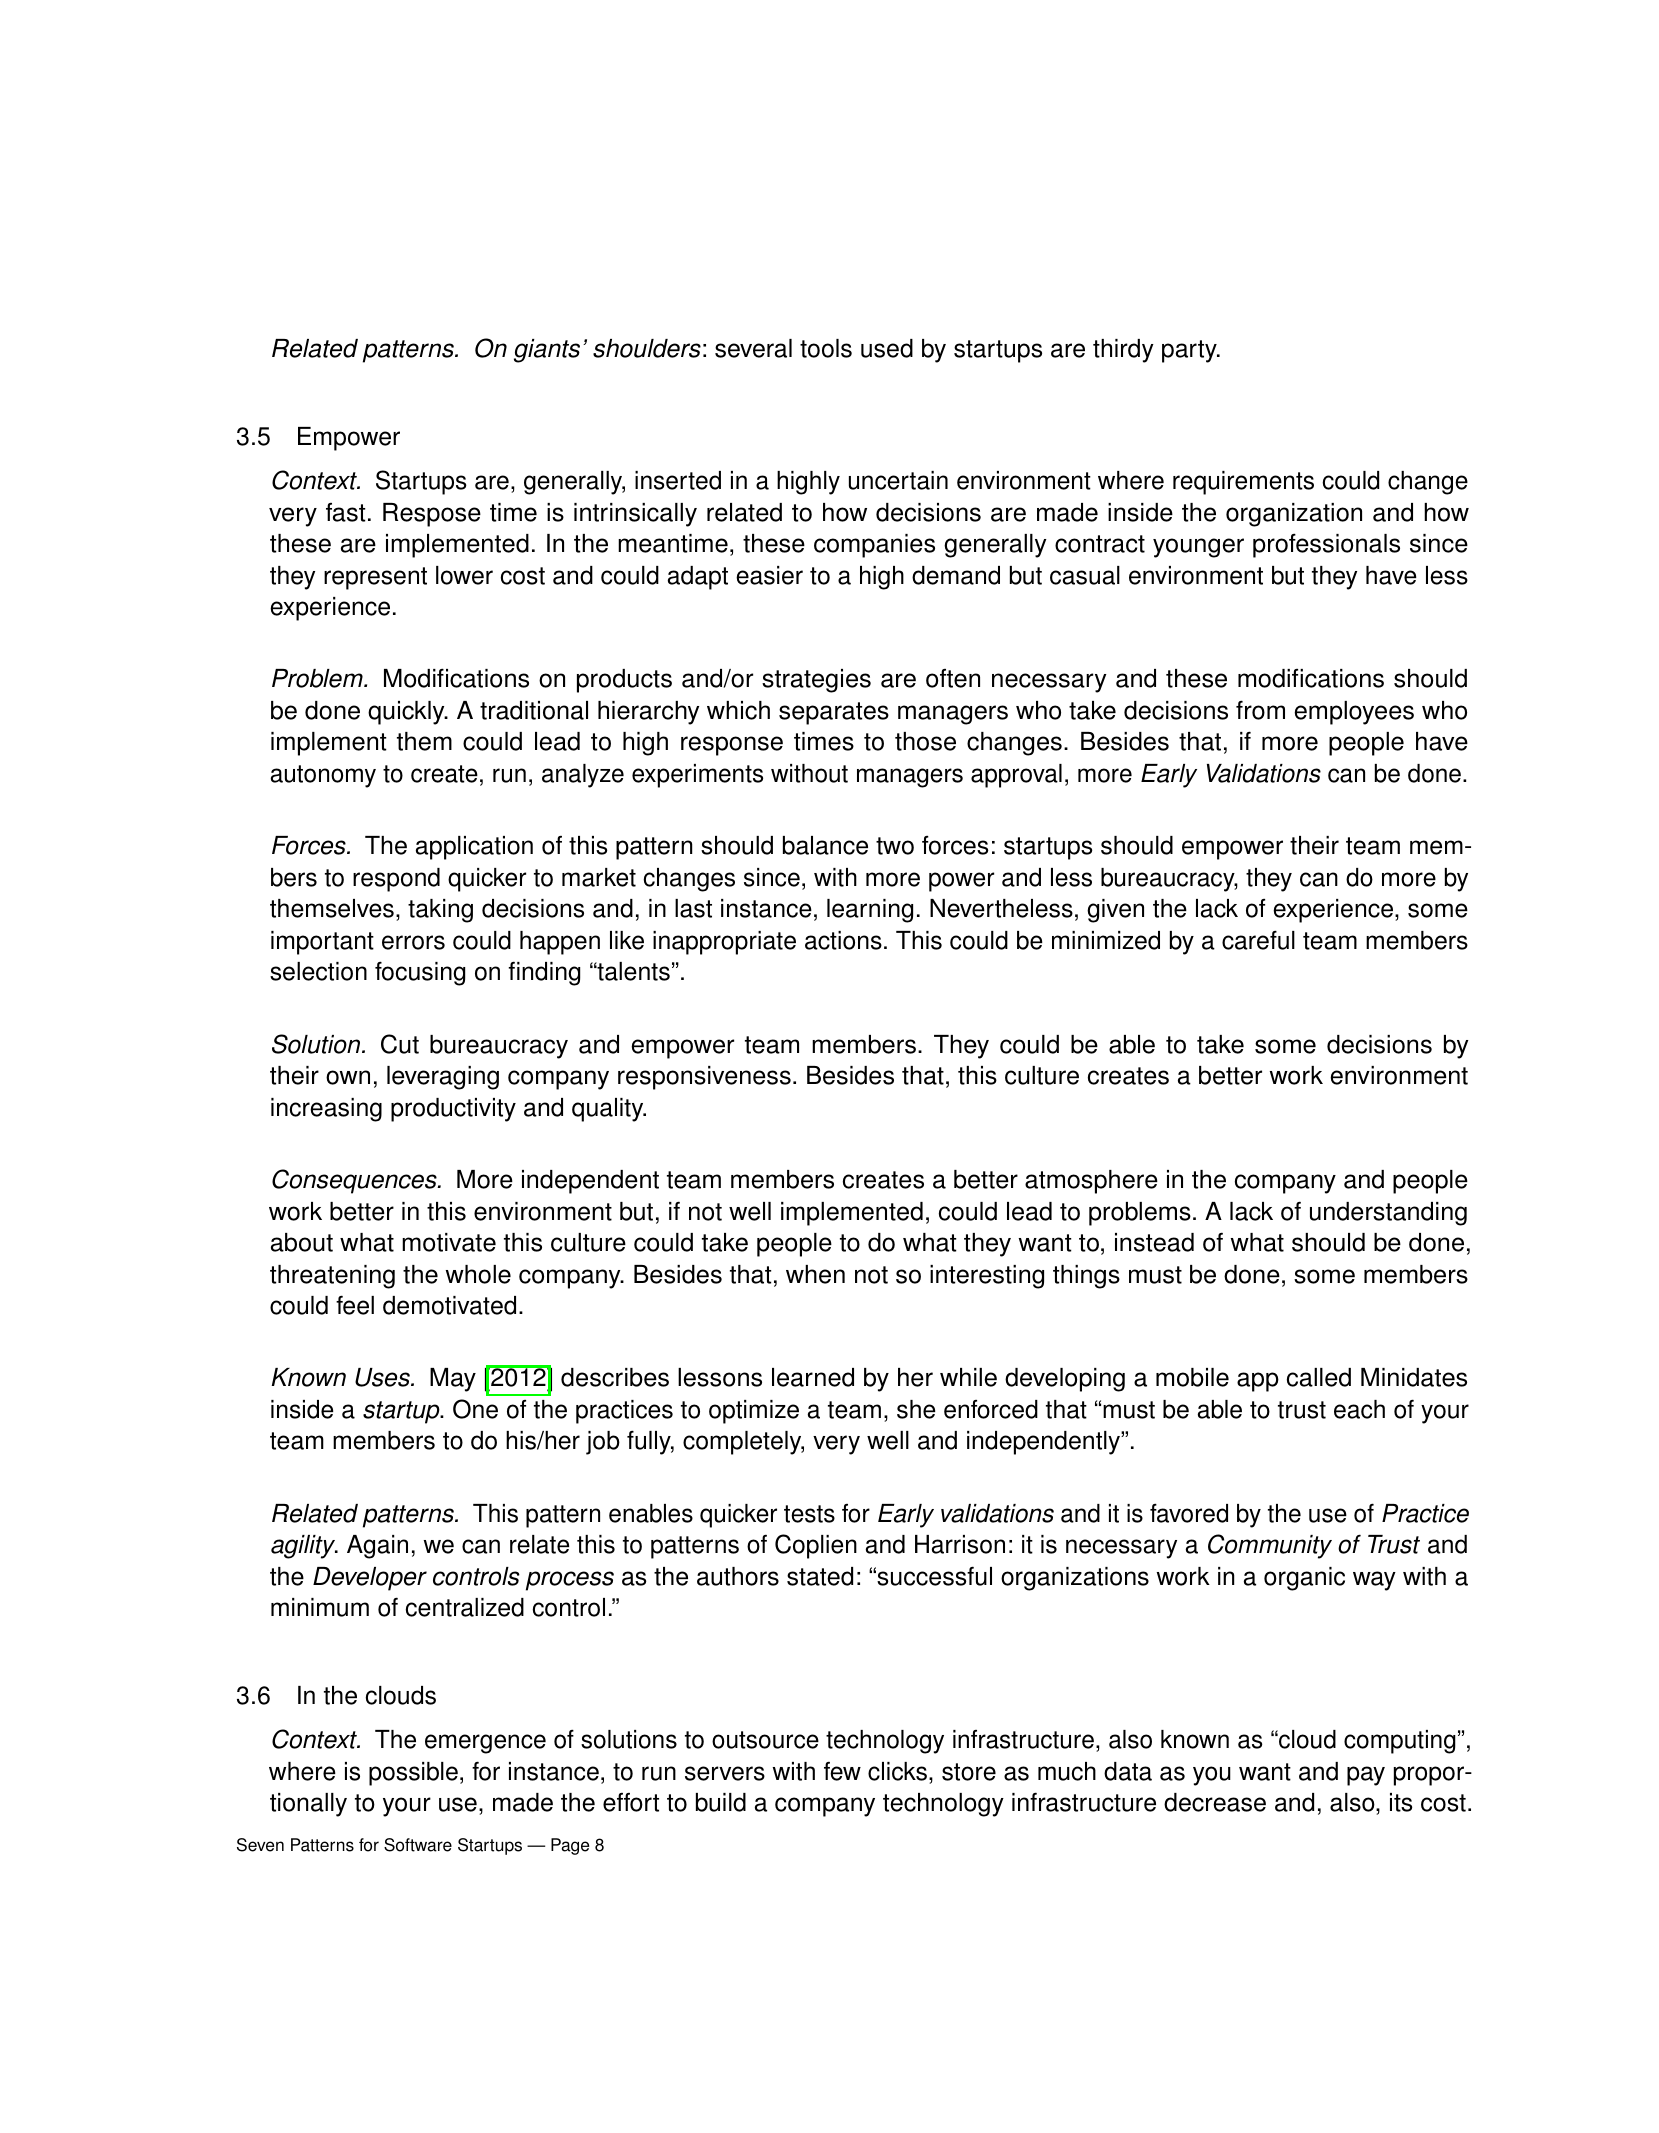 Image resolution: width=1659 pixels, height=2133 pixels. I want to click on possible, so click(413, 1774).
